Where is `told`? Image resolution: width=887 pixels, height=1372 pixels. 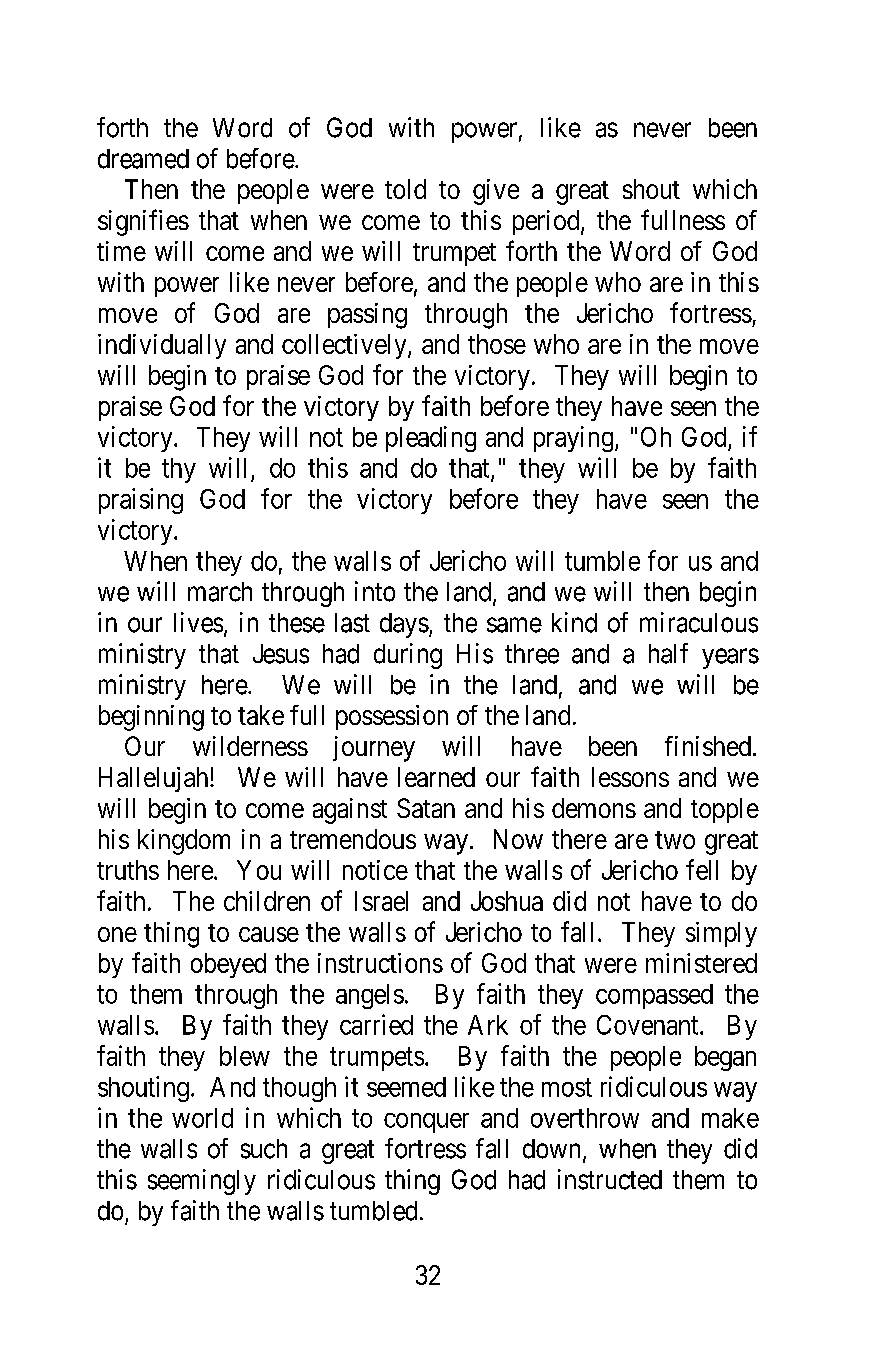 told is located at coordinates (405, 189).
